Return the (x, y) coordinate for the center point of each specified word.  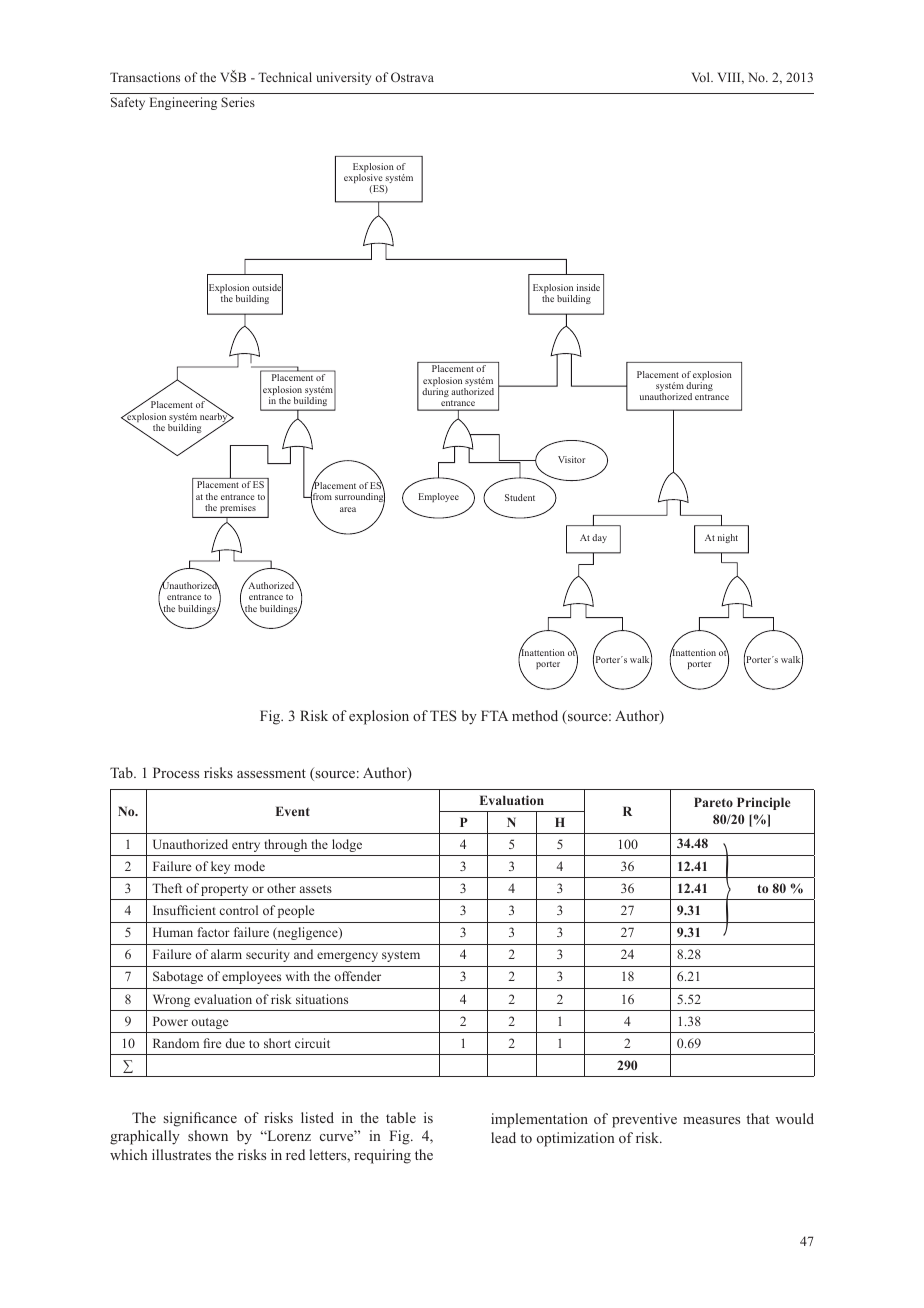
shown (208, 1135)
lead (503, 1137)
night (728, 538)
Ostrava (412, 77)
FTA (494, 715)
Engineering (183, 103)
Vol (702, 77)
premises (238, 508)
